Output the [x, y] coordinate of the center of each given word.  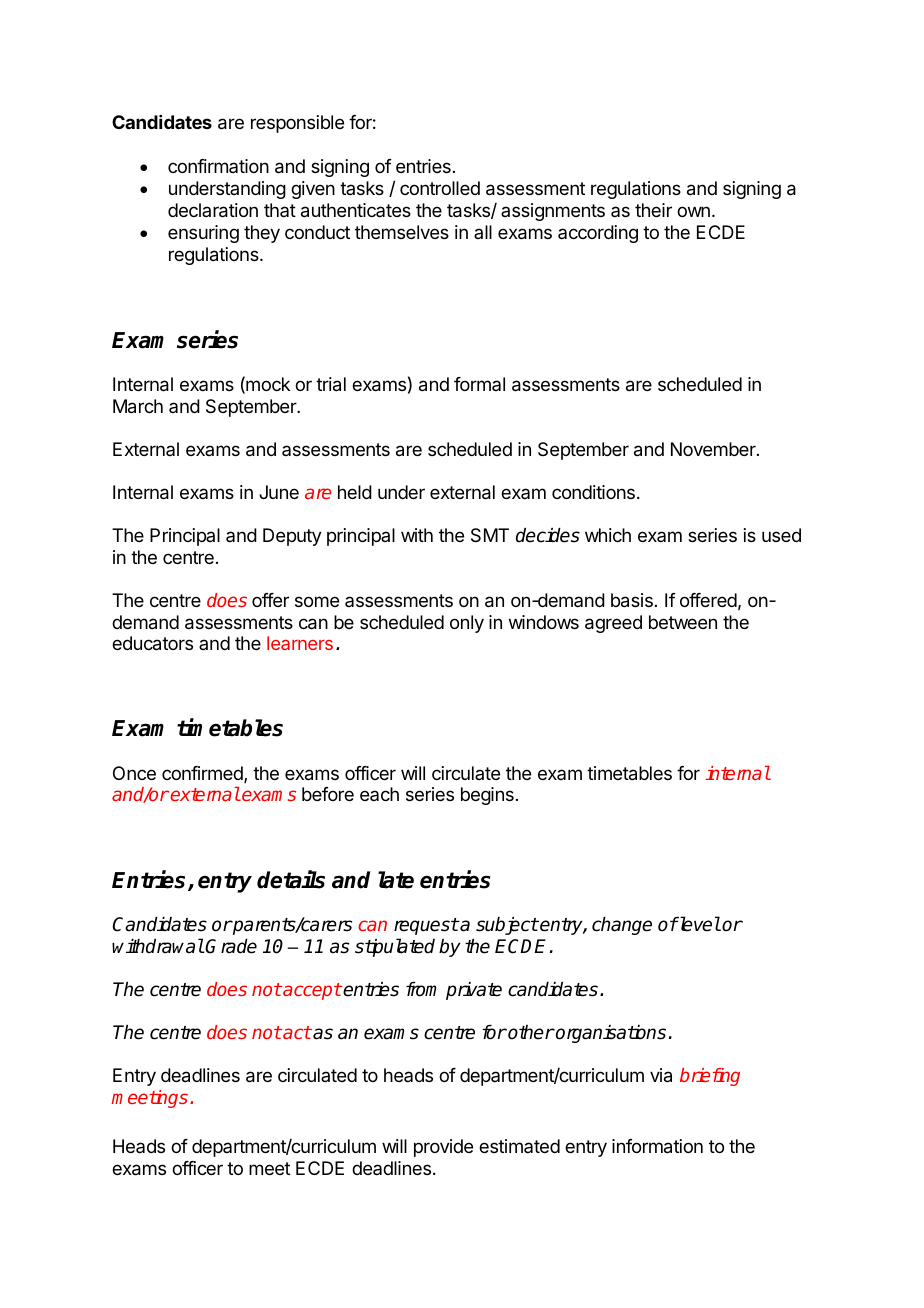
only [467, 624]
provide [443, 1148]
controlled [440, 188]
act [296, 1032]
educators [152, 643]
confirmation [218, 166]
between [683, 622]
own [693, 211]
